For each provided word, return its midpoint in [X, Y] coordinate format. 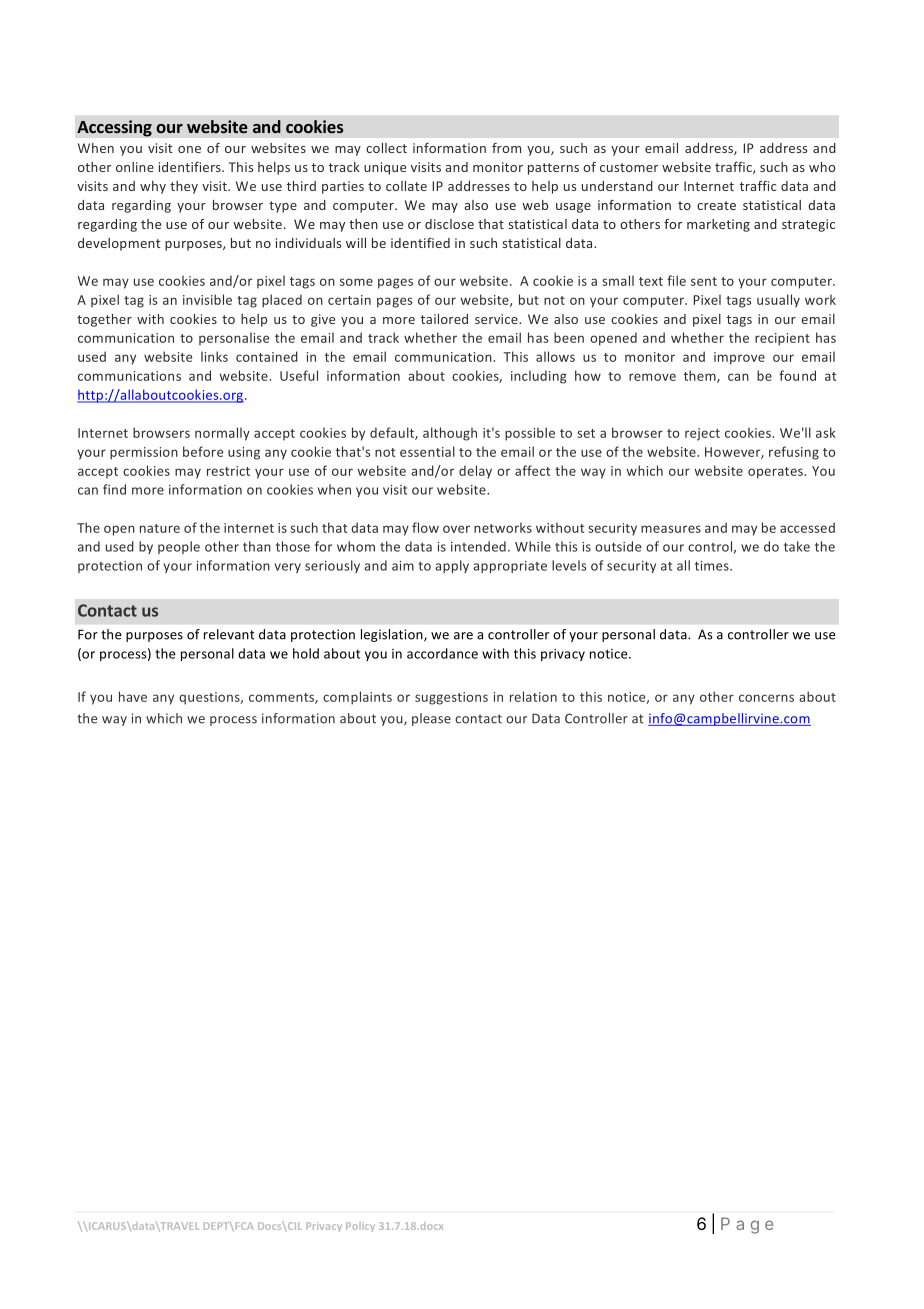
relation [533, 696]
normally [222, 434]
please [431, 719]
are [463, 636]
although [450, 434]
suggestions [451, 698]
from [506, 148]
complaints [357, 698]
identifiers [191, 167]
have [133, 696]
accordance [442, 653]
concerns [766, 698]
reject [702, 434]
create [716, 205]
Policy [360, 1227]
